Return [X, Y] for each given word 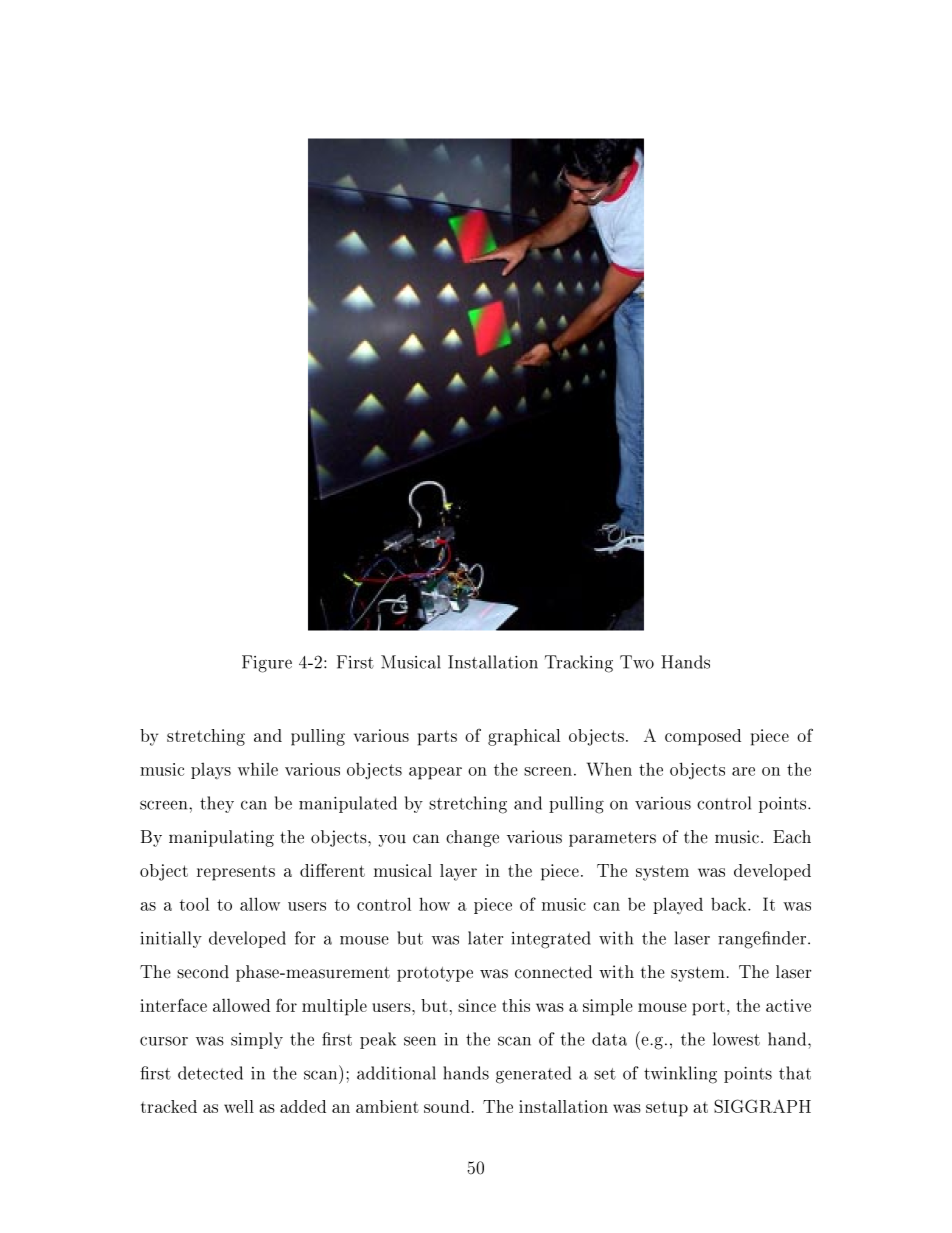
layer [458, 872]
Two [637, 662]
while [258, 769]
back [730, 904]
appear [435, 773]
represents [236, 873]
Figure [267, 664]
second [203, 972]
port [708, 1008]
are [743, 771]
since [477, 1005]
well [239, 1106]
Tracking [579, 664]
